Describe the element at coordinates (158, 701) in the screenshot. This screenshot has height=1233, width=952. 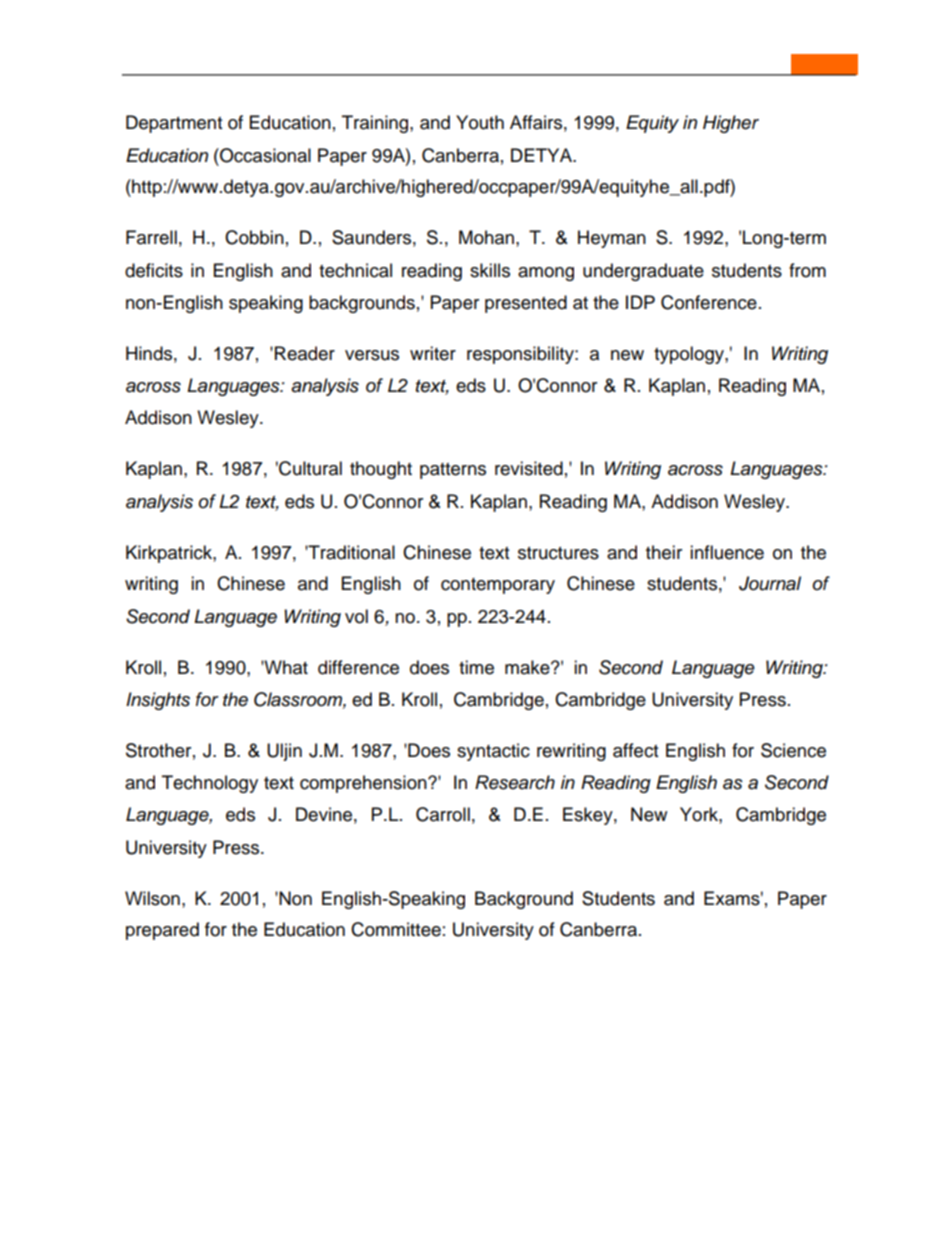
I see `Insights` at that location.
